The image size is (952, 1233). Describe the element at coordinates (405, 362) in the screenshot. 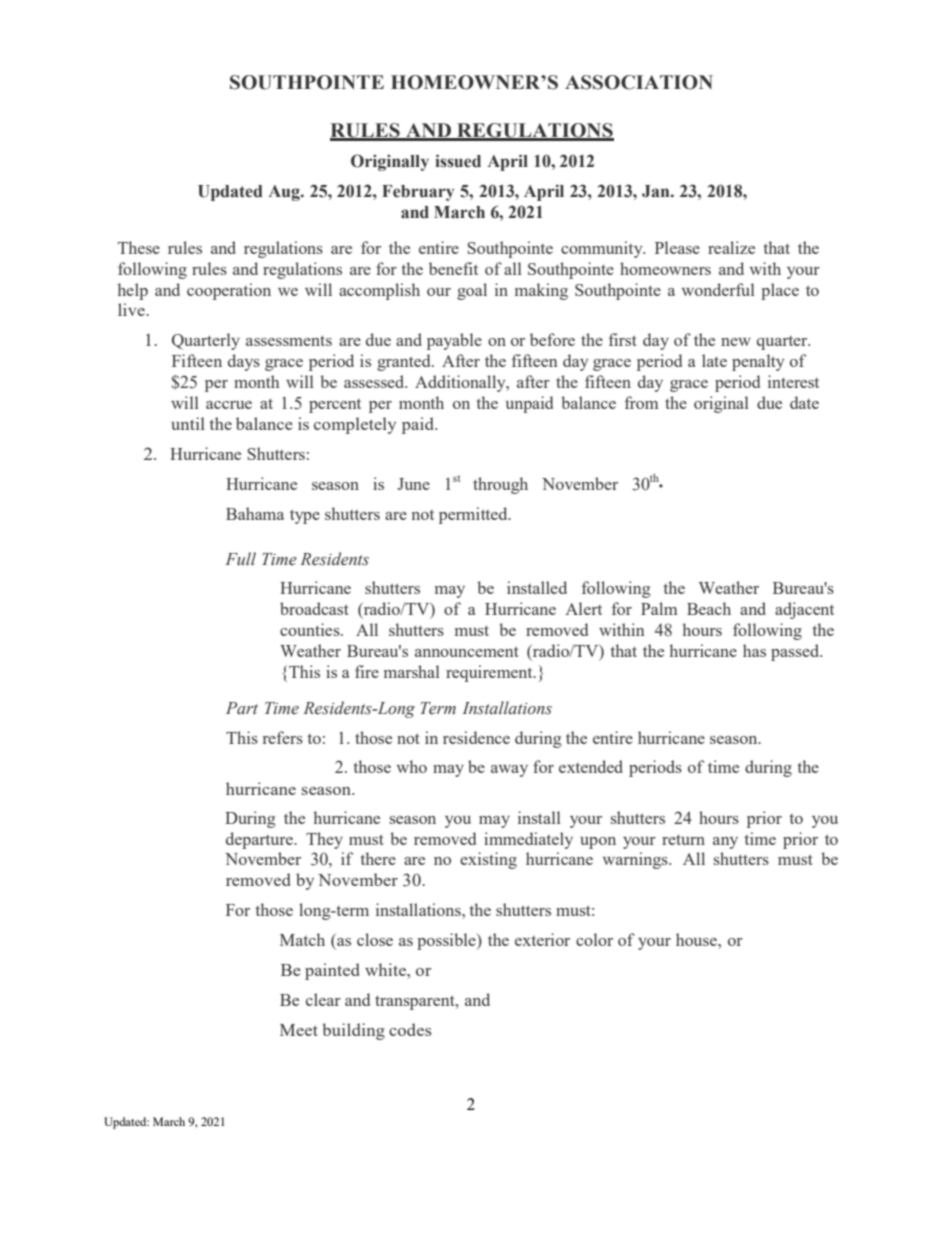

I see `granted` at that location.
